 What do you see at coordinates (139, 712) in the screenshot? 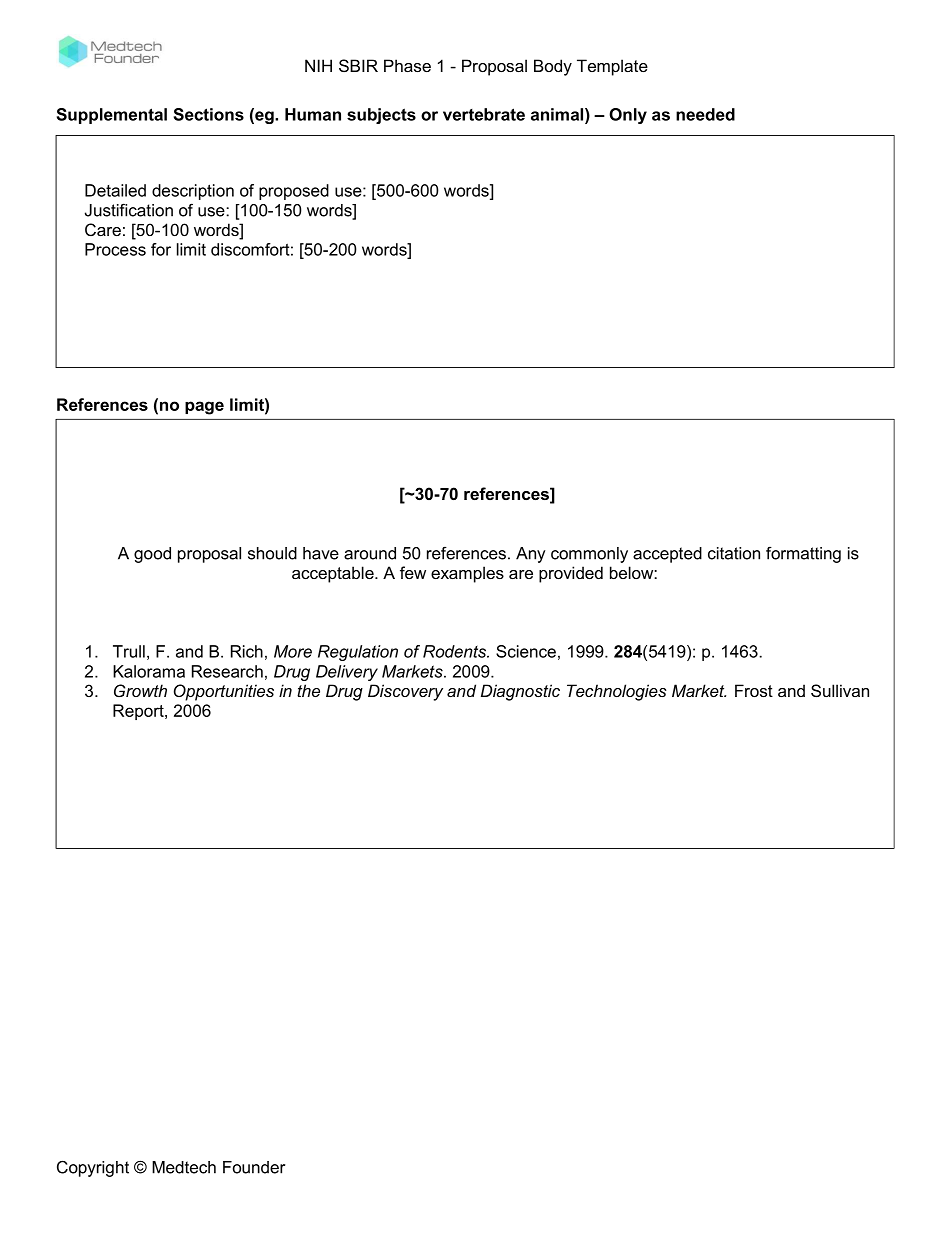
I see `Report` at bounding box center [139, 712].
